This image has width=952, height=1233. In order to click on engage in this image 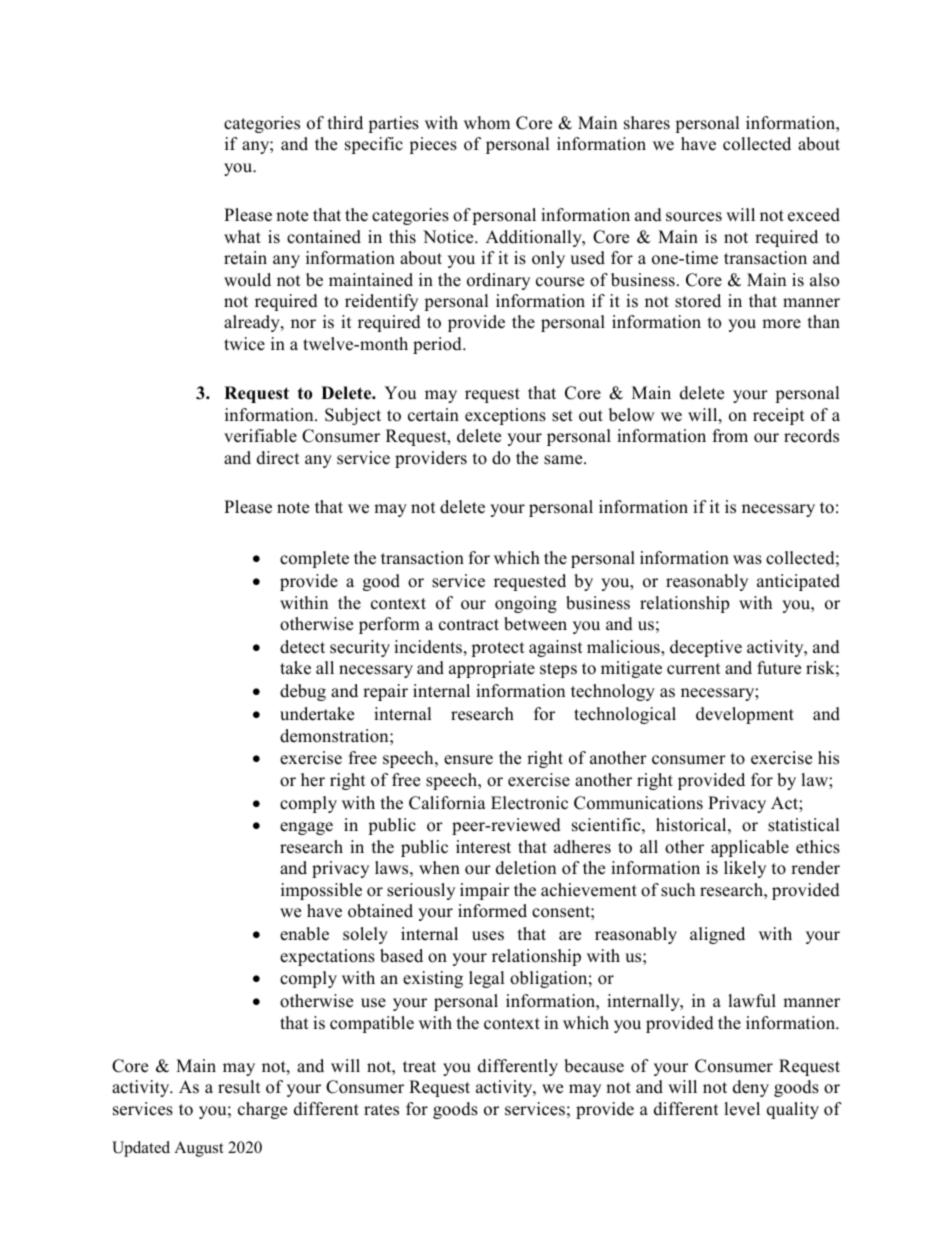, I will do `click(306, 828)`.
